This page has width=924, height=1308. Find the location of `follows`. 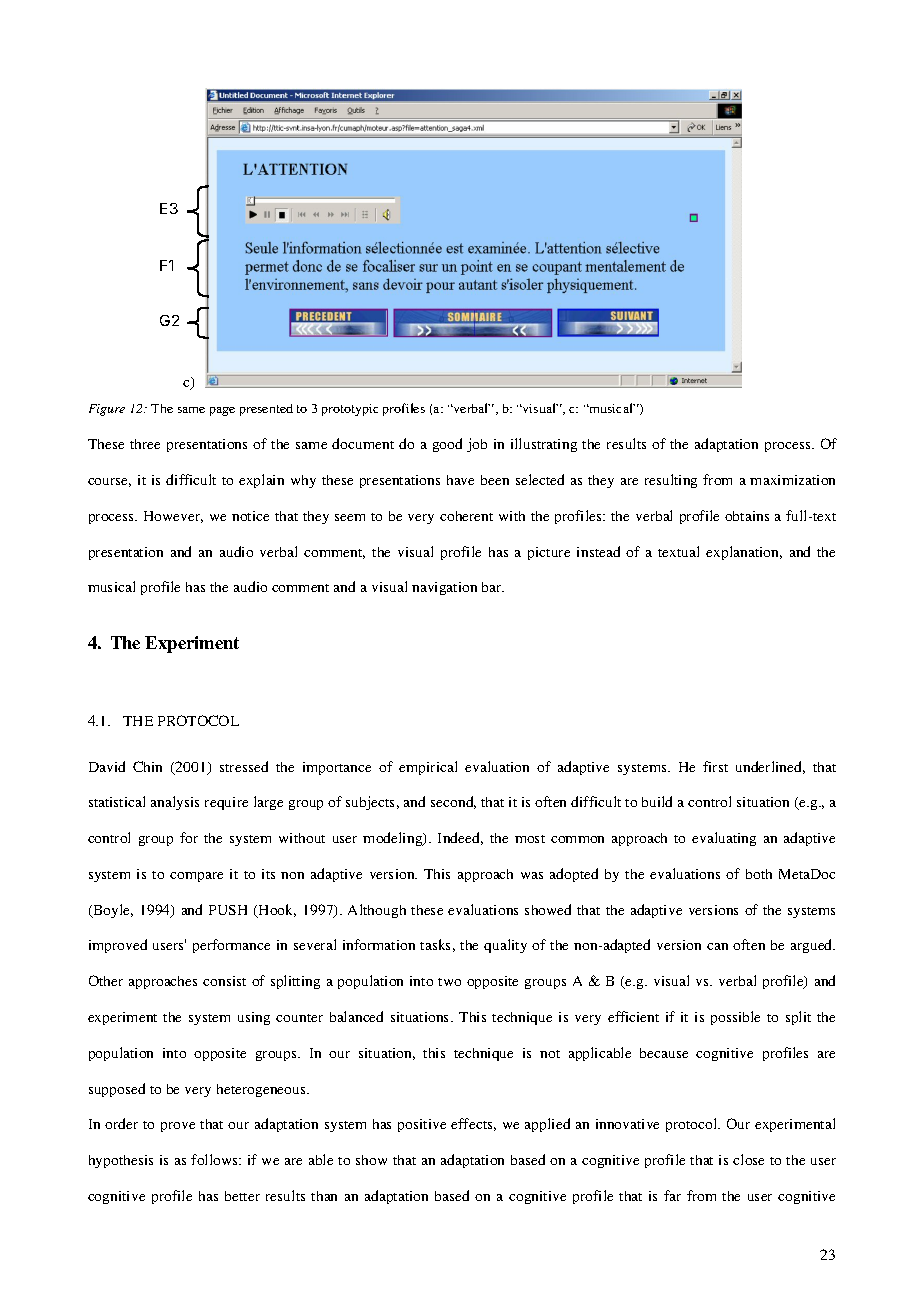

follows is located at coordinates (215, 1159).
